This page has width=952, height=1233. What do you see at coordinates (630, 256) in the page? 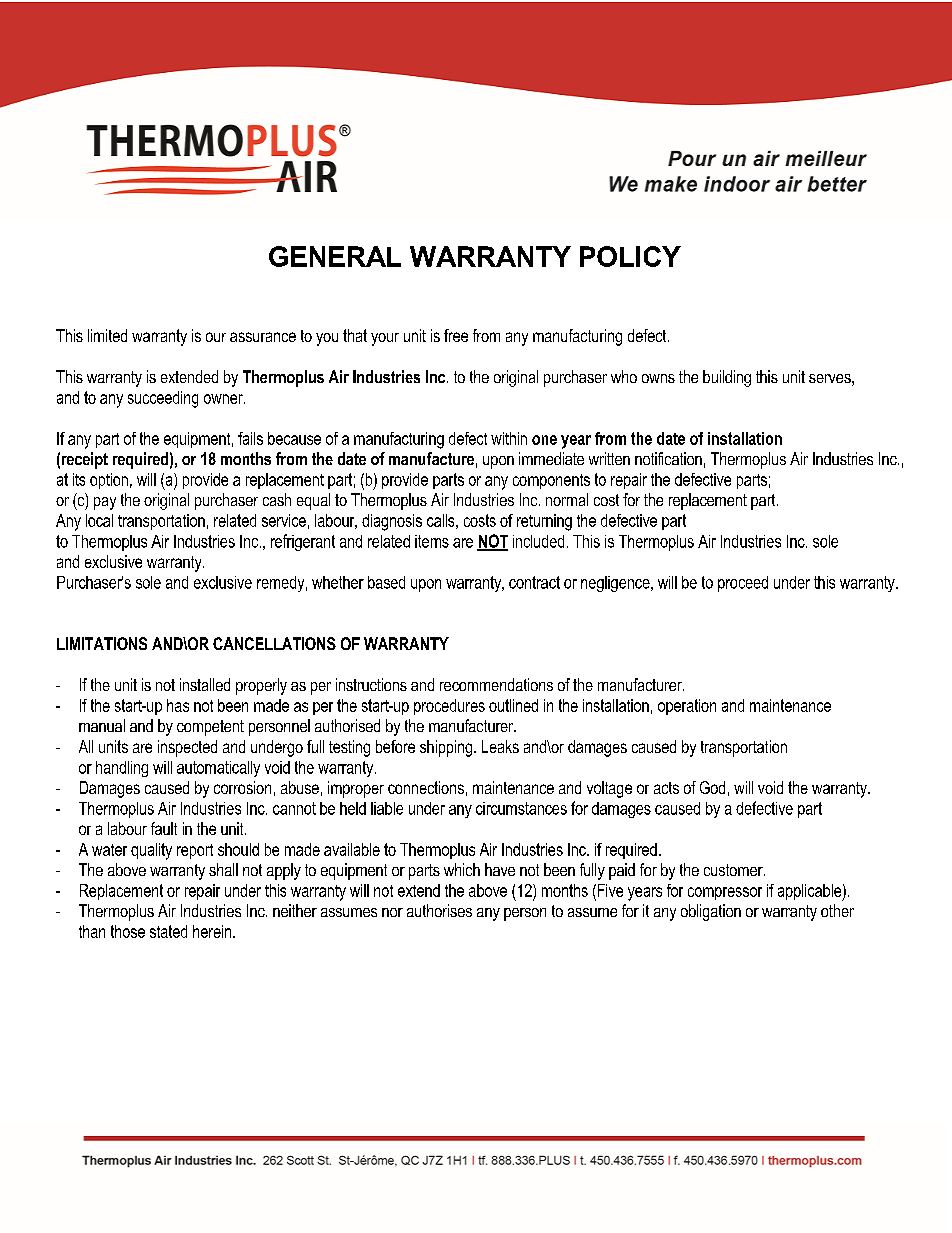
I see `POLICY` at bounding box center [630, 256].
